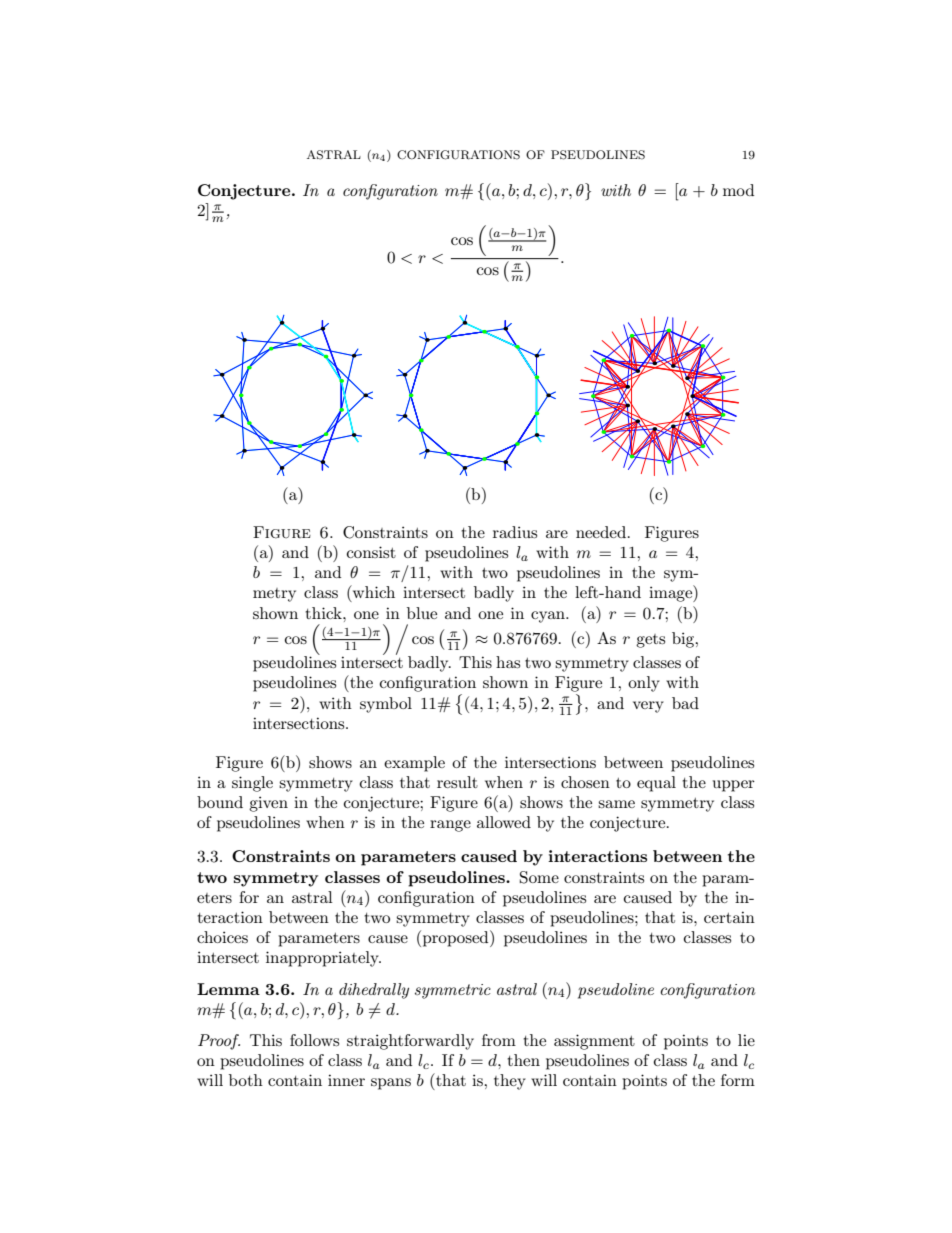 The width and height of the screenshot is (952, 1233). I want to click on has, so click(508, 662).
